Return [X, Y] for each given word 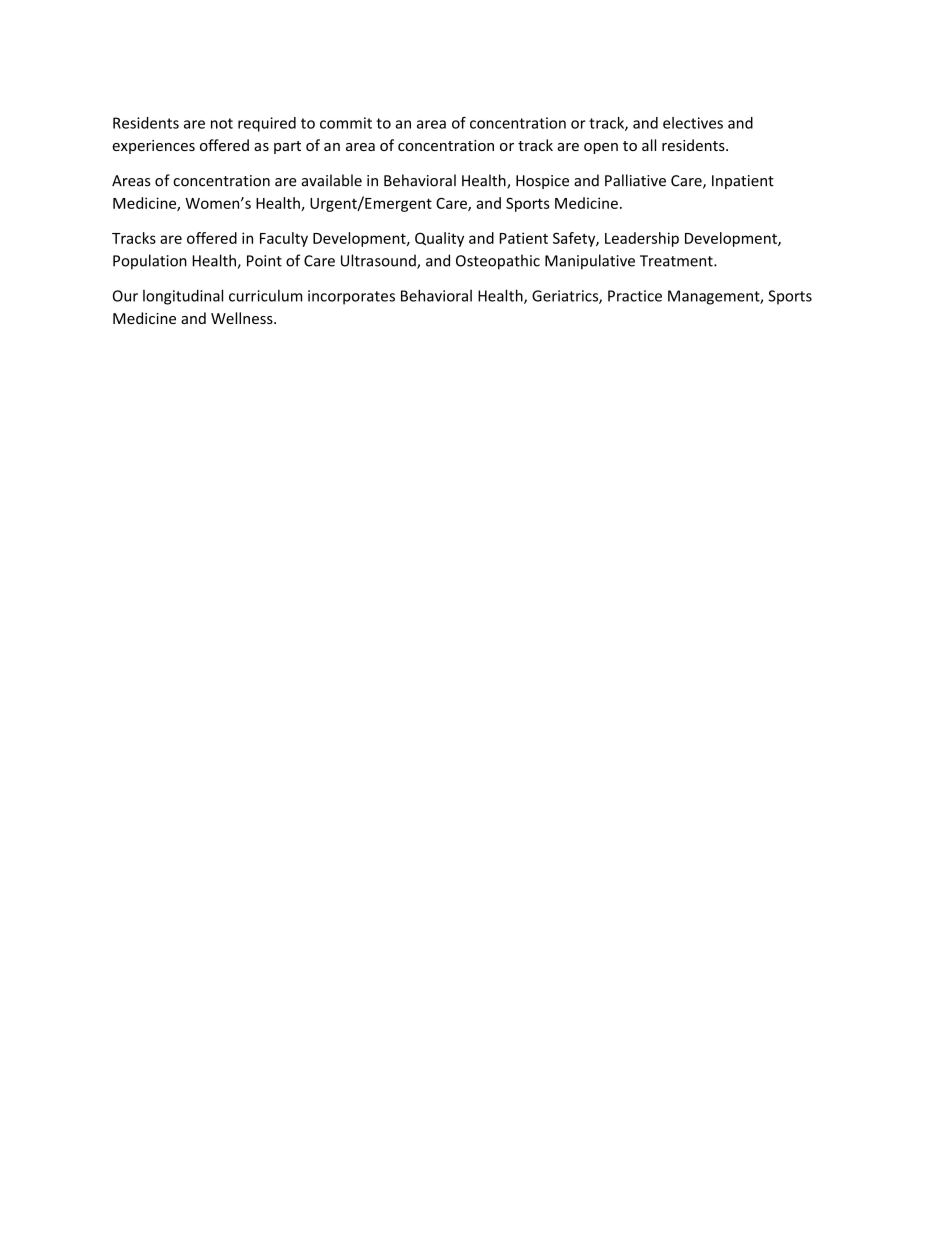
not [222, 123]
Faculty [284, 239]
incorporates [351, 297]
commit [346, 123]
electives [693, 123]
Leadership [642, 239]
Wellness [243, 318]
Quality [439, 239]
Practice [635, 296]
